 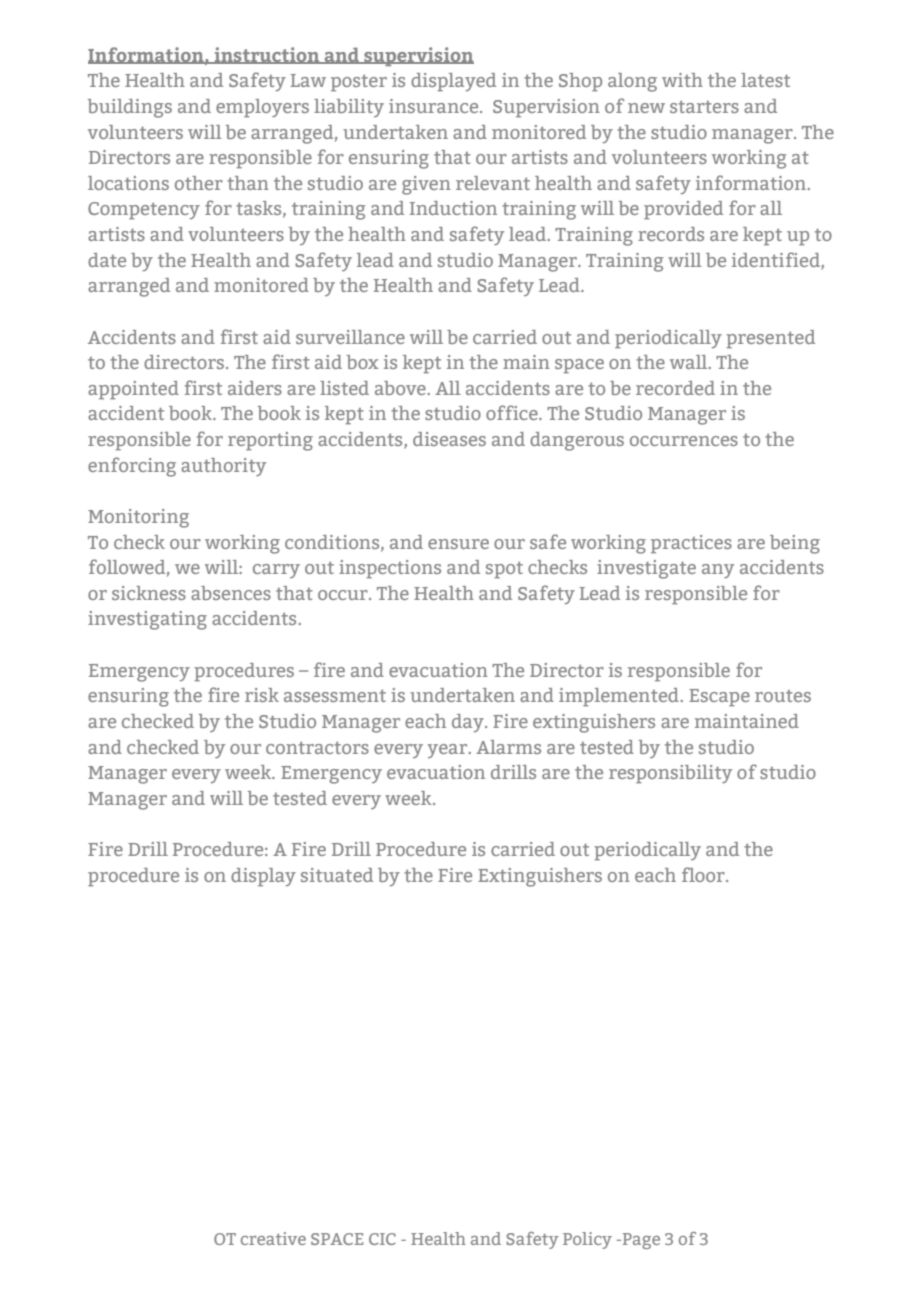 What do you see at coordinates (337, 875) in the document?
I see `situated` at bounding box center [337, 875].
